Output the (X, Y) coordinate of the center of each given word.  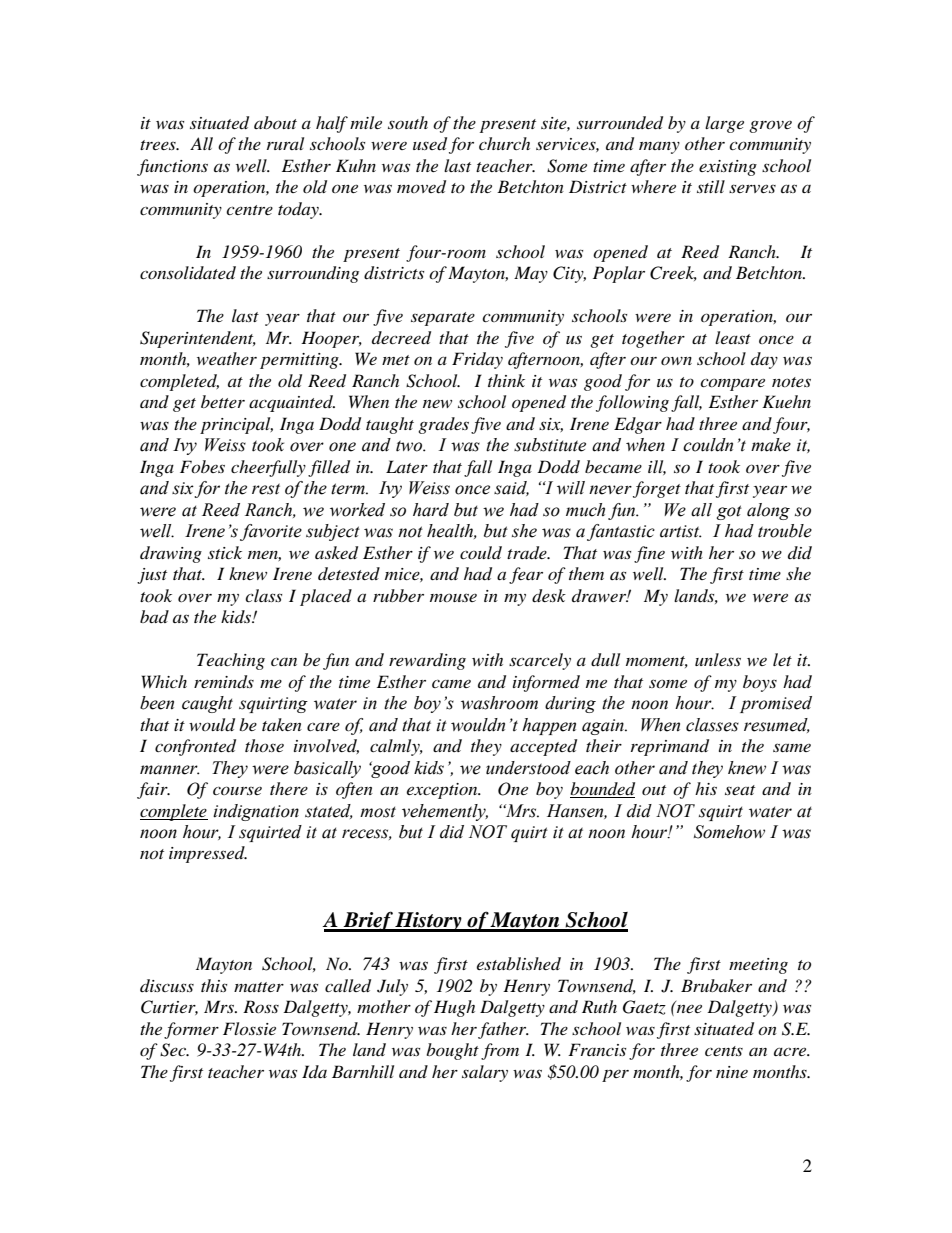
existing (728, 168)
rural (285, 143)
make (771, 445)
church (504, 143)
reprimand (670, 747)
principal (236, 425)
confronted (195, 747)
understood (528, 768)
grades (443, 425)
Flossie (249, 1028)
